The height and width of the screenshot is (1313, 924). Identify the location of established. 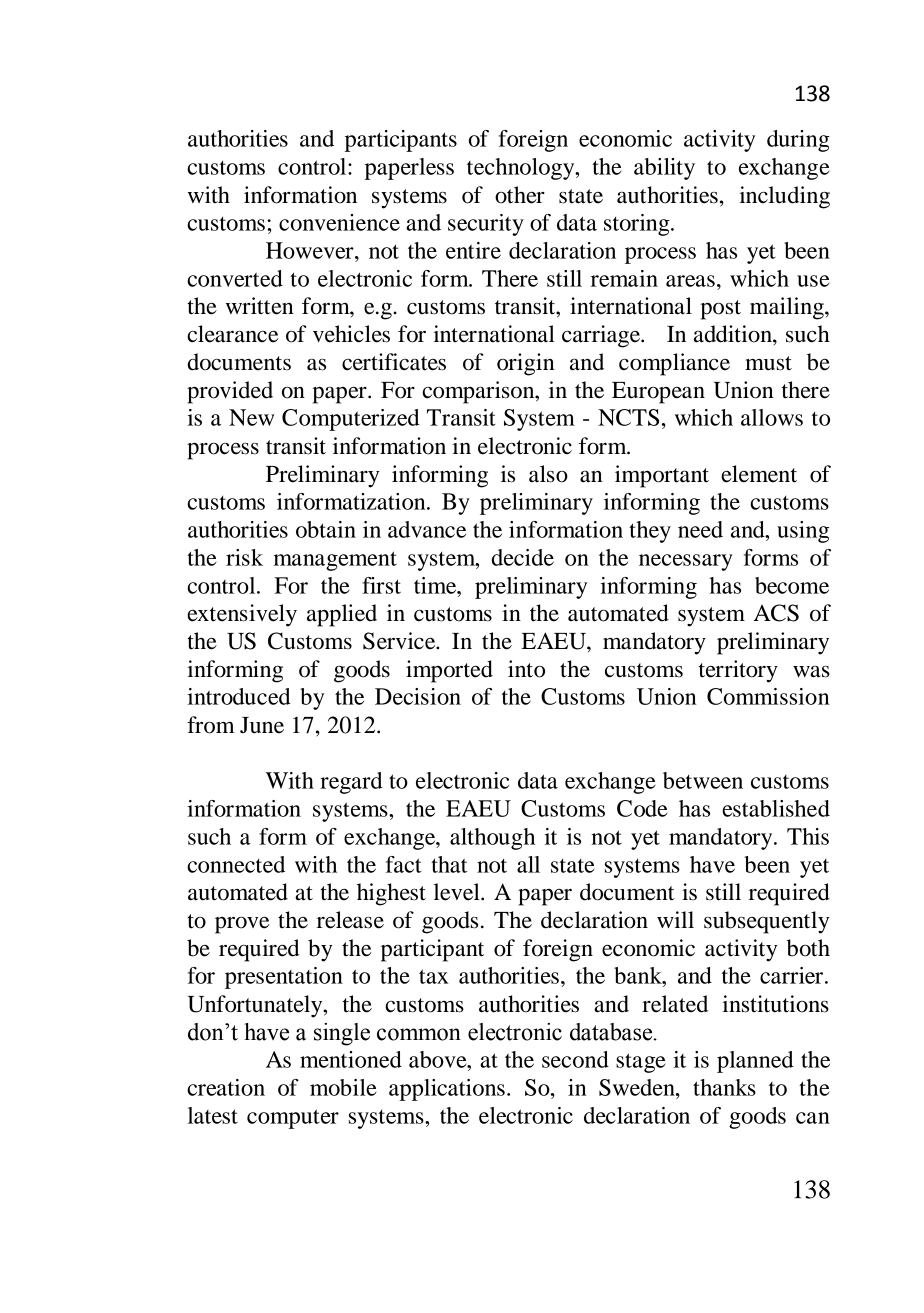
(776, 808).
